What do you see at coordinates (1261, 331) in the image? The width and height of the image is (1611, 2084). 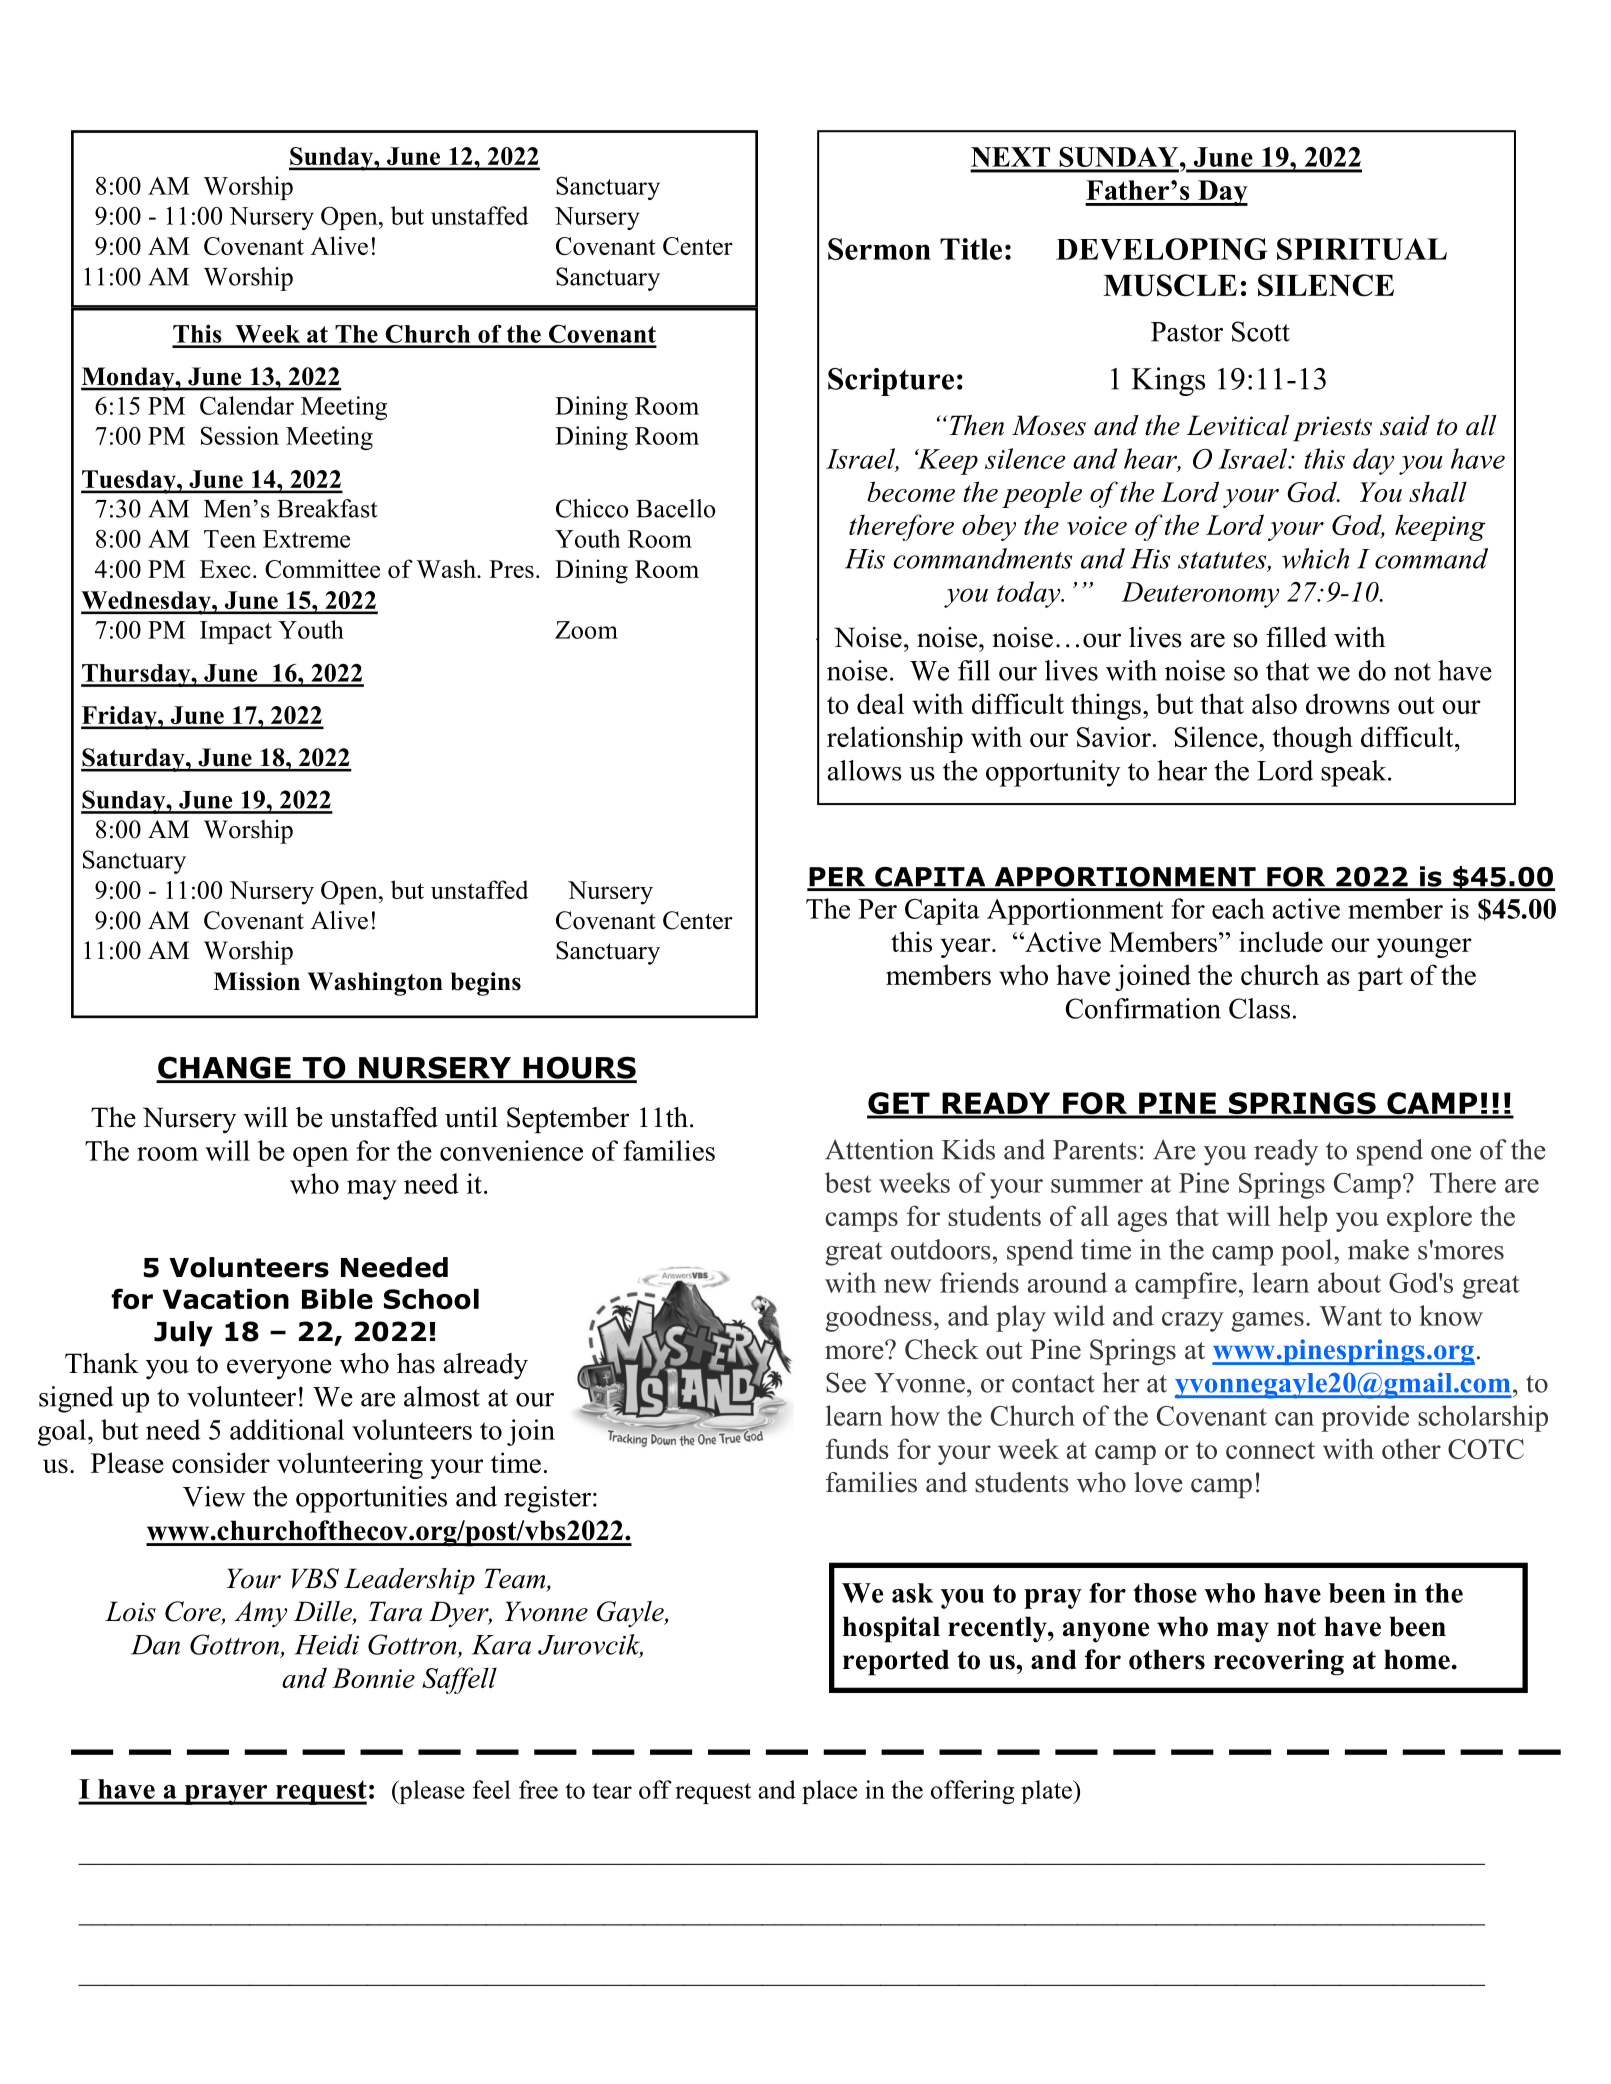 I see `Scott` at bounding box center [1261, 331].
